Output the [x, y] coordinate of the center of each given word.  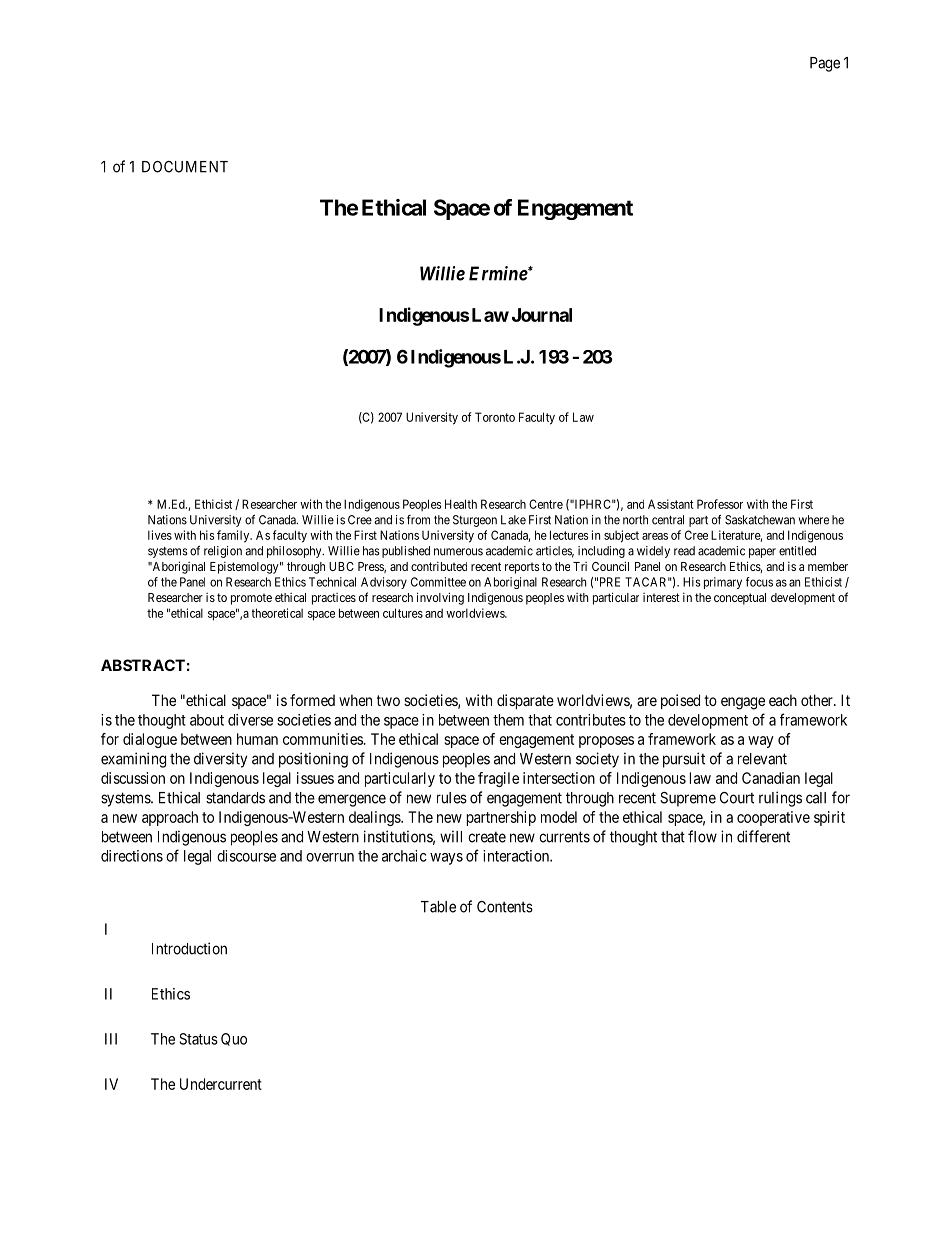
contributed [439, 566]
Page [825, 64]
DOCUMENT [185, 167]
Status [198, 1039]
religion [223, 552]
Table [438, 907]
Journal [542, 315]
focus [759, 582]
